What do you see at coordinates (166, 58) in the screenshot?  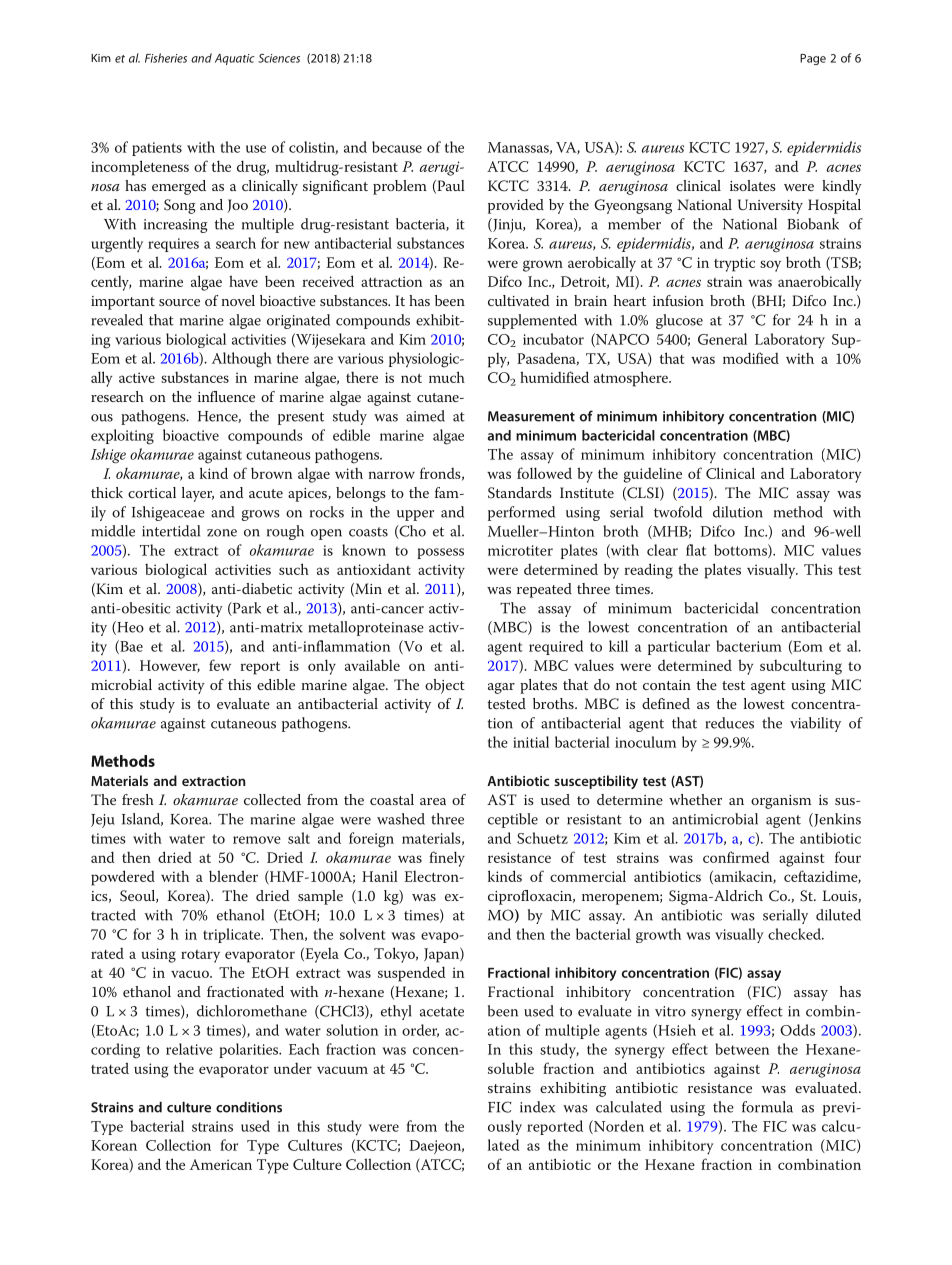 I see `Fisheries` at bounding box center [166, 58].
